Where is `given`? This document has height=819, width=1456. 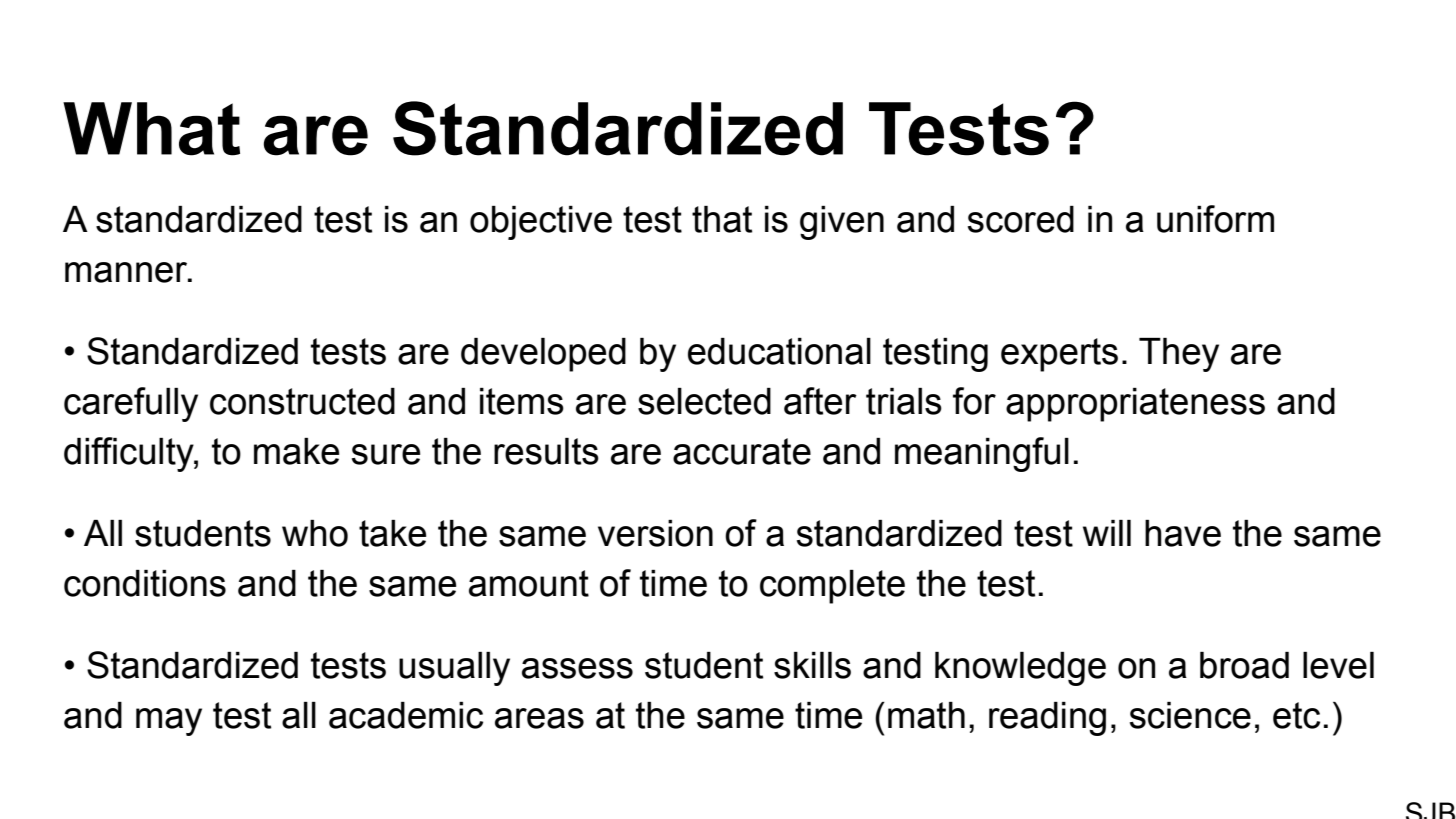
given is located at coordinates (842, 223).
